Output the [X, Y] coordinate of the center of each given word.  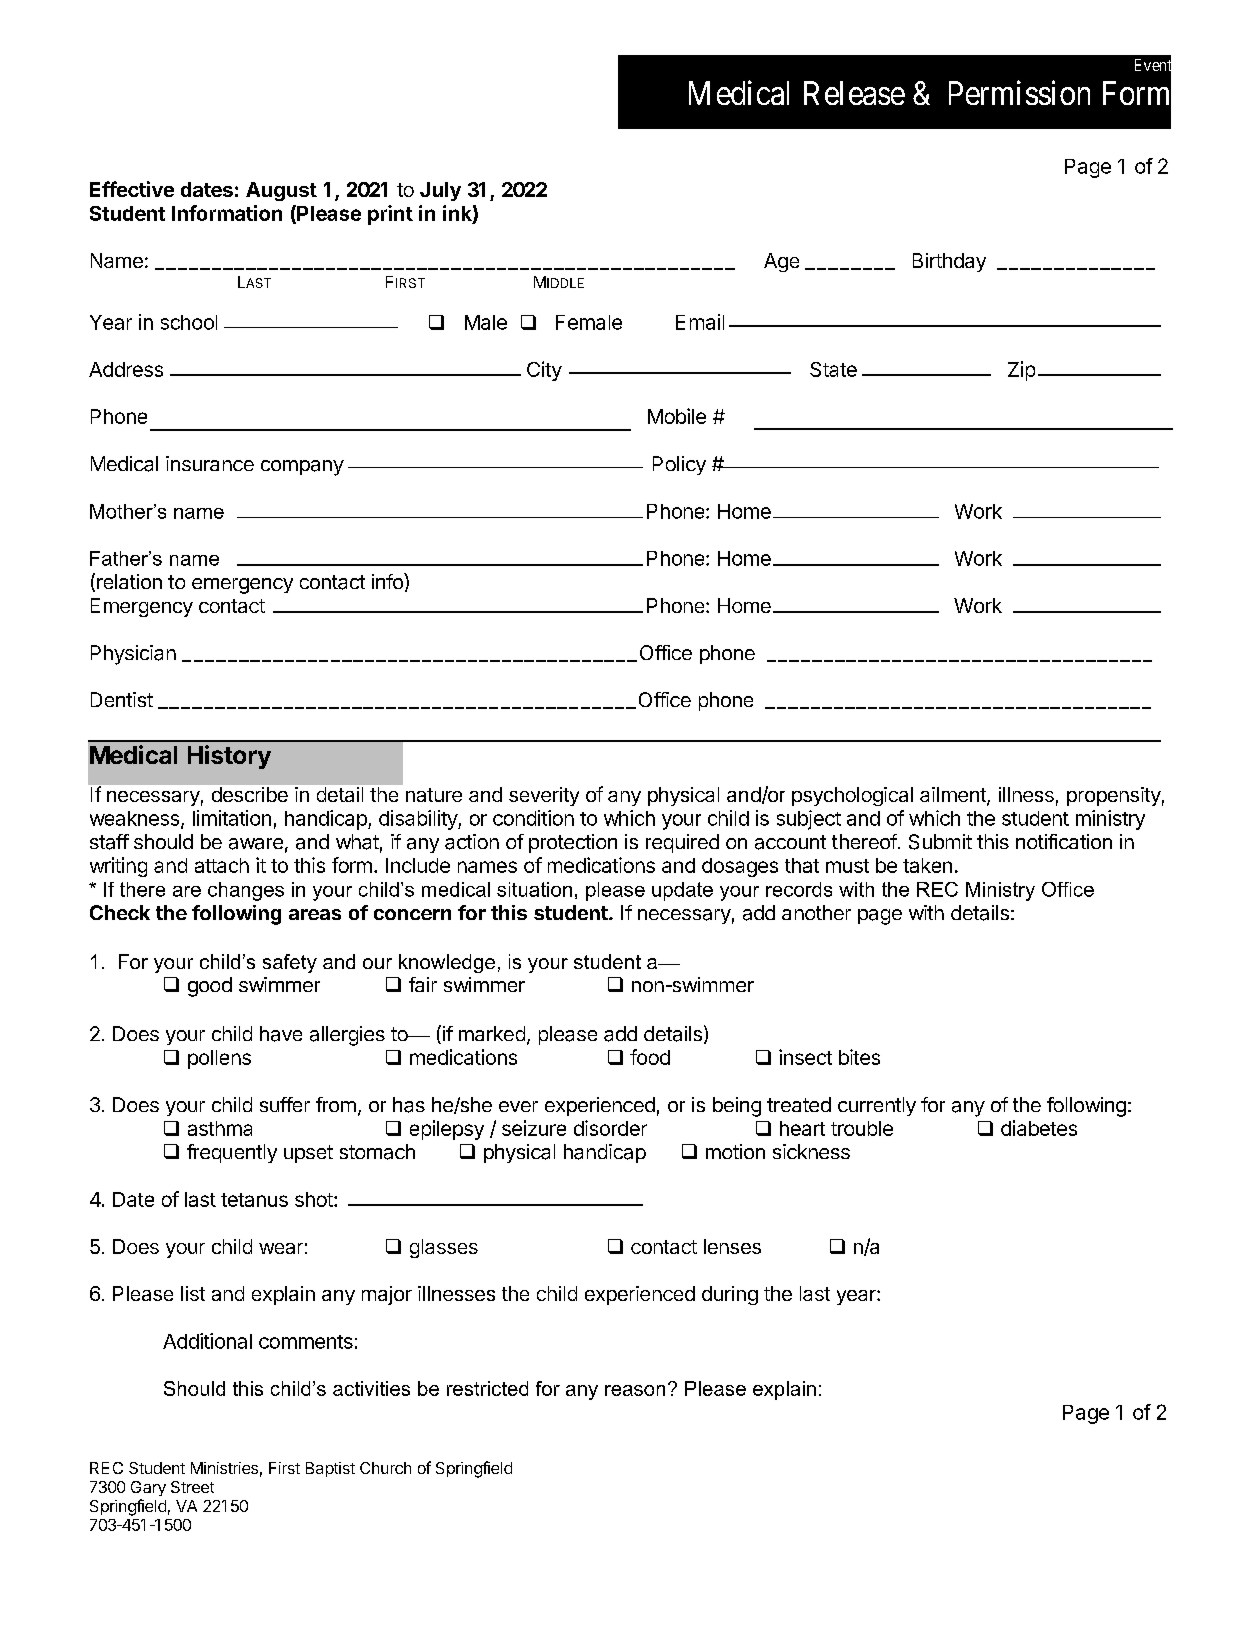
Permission [1019, 92]
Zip [1021, 371]
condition [533, 818]
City [544, 371]
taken [927, 865]
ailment [954, 796]
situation [534, 889]
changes [246, 891]
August [281, 191]
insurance [210, 463]
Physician [133, 655]
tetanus [254, 1200]
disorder [610, 1128]
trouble [862, 1128]
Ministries [224, 1468]
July [440, 191]
